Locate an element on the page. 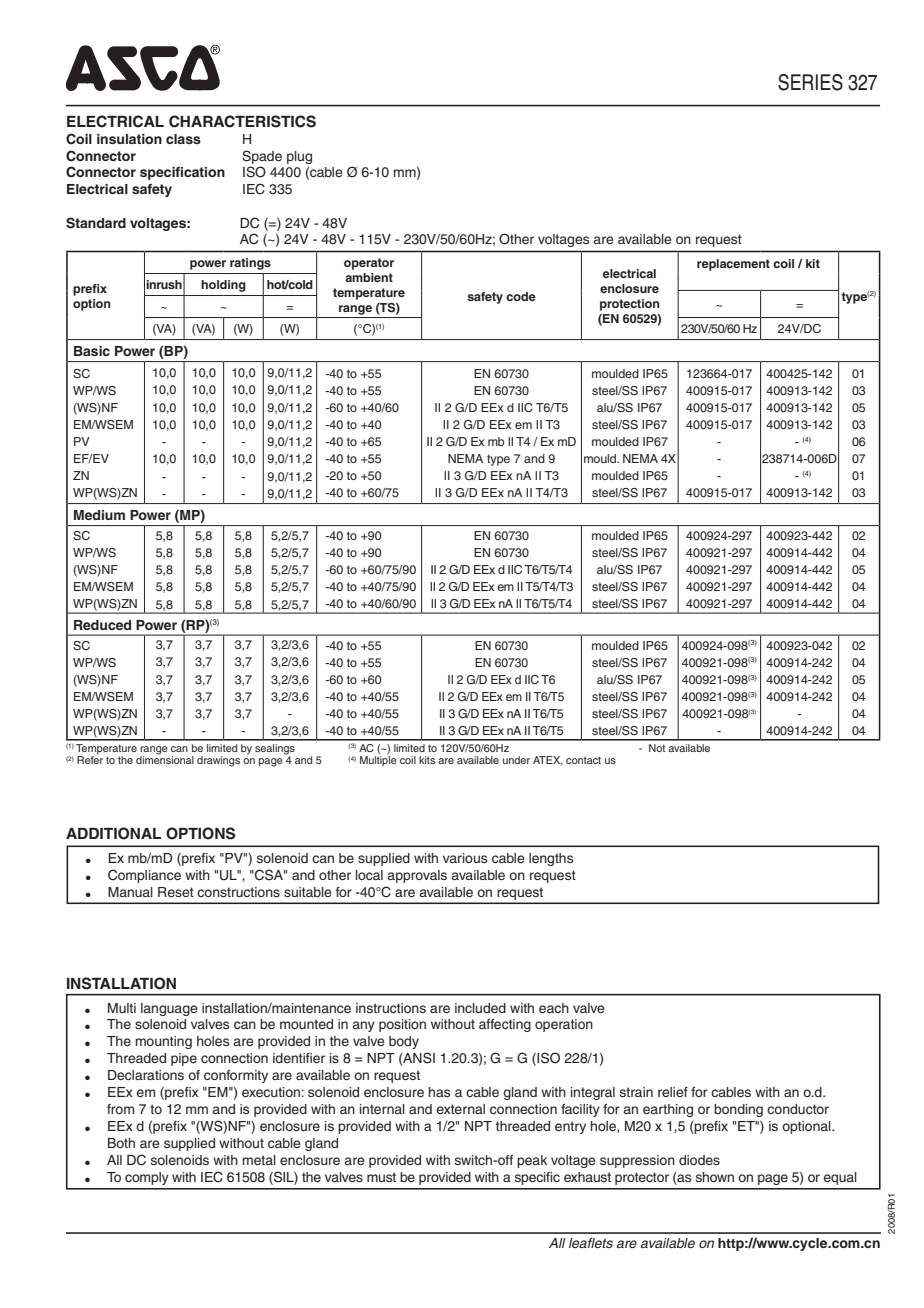  SERIES is located at coordinates (810, 82).
